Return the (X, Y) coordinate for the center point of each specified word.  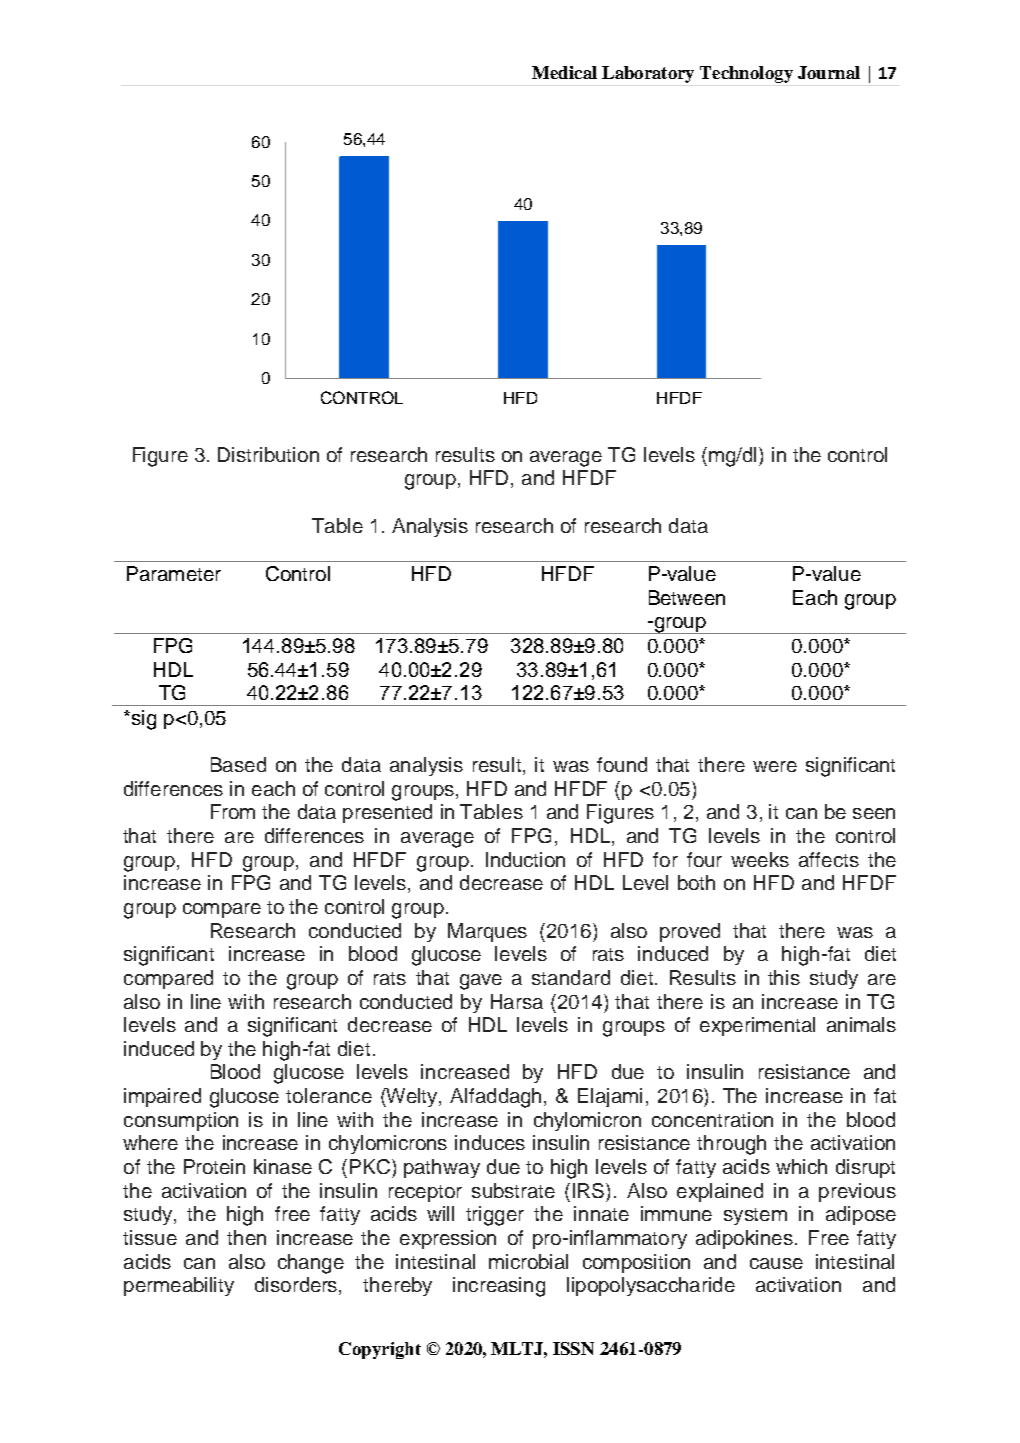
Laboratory (648, 74)
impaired (162, 1097)
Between (687, 597)
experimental (757, 1026)
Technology (746, 74)
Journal (829, 72)
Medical (564, 72)
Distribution (268, 454)
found (622, 764)
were (775, 766)
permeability (179, 1286)
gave (481, 982)
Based (238, 764)
